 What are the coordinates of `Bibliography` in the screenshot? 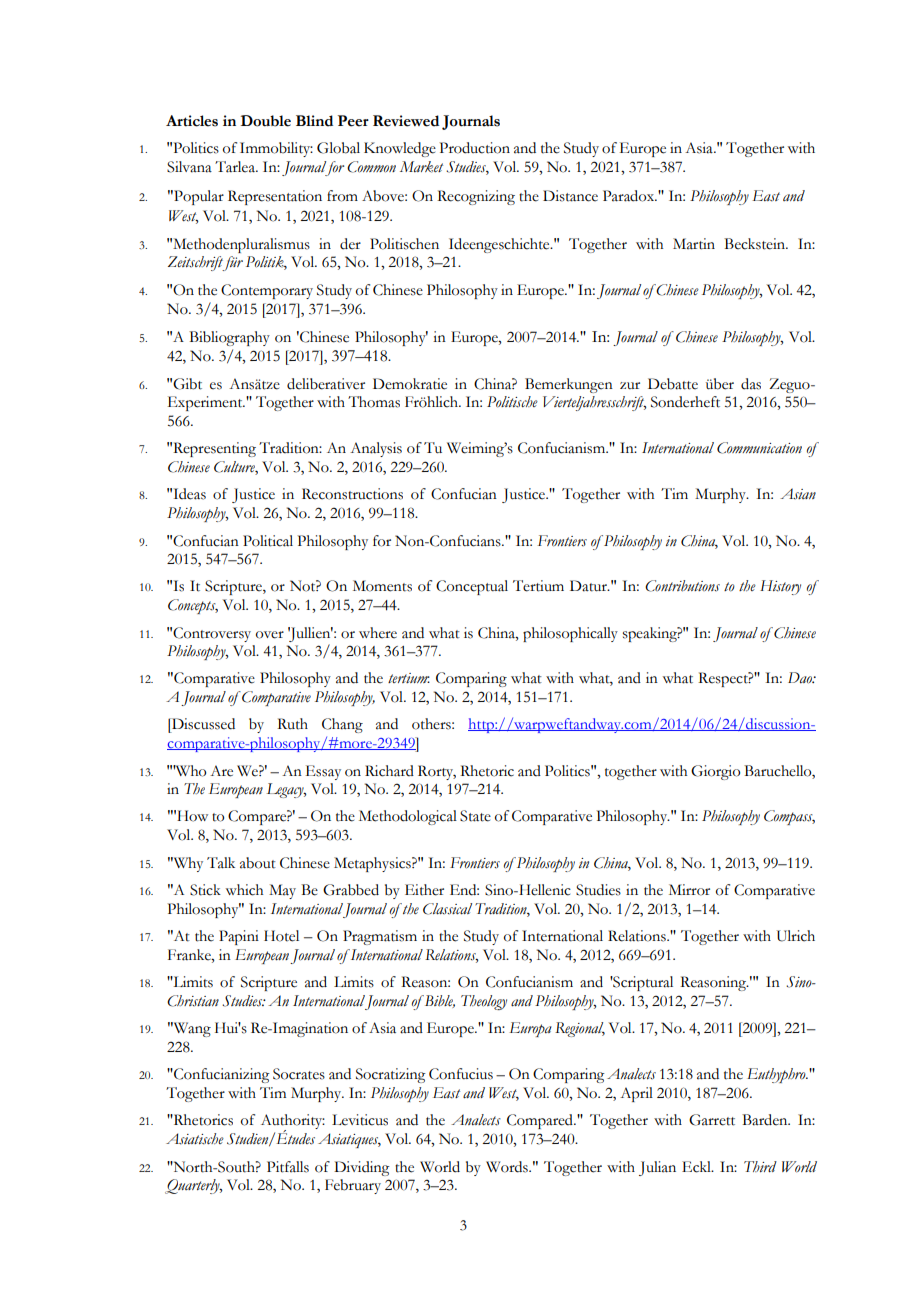 It's located at (229, 338).
